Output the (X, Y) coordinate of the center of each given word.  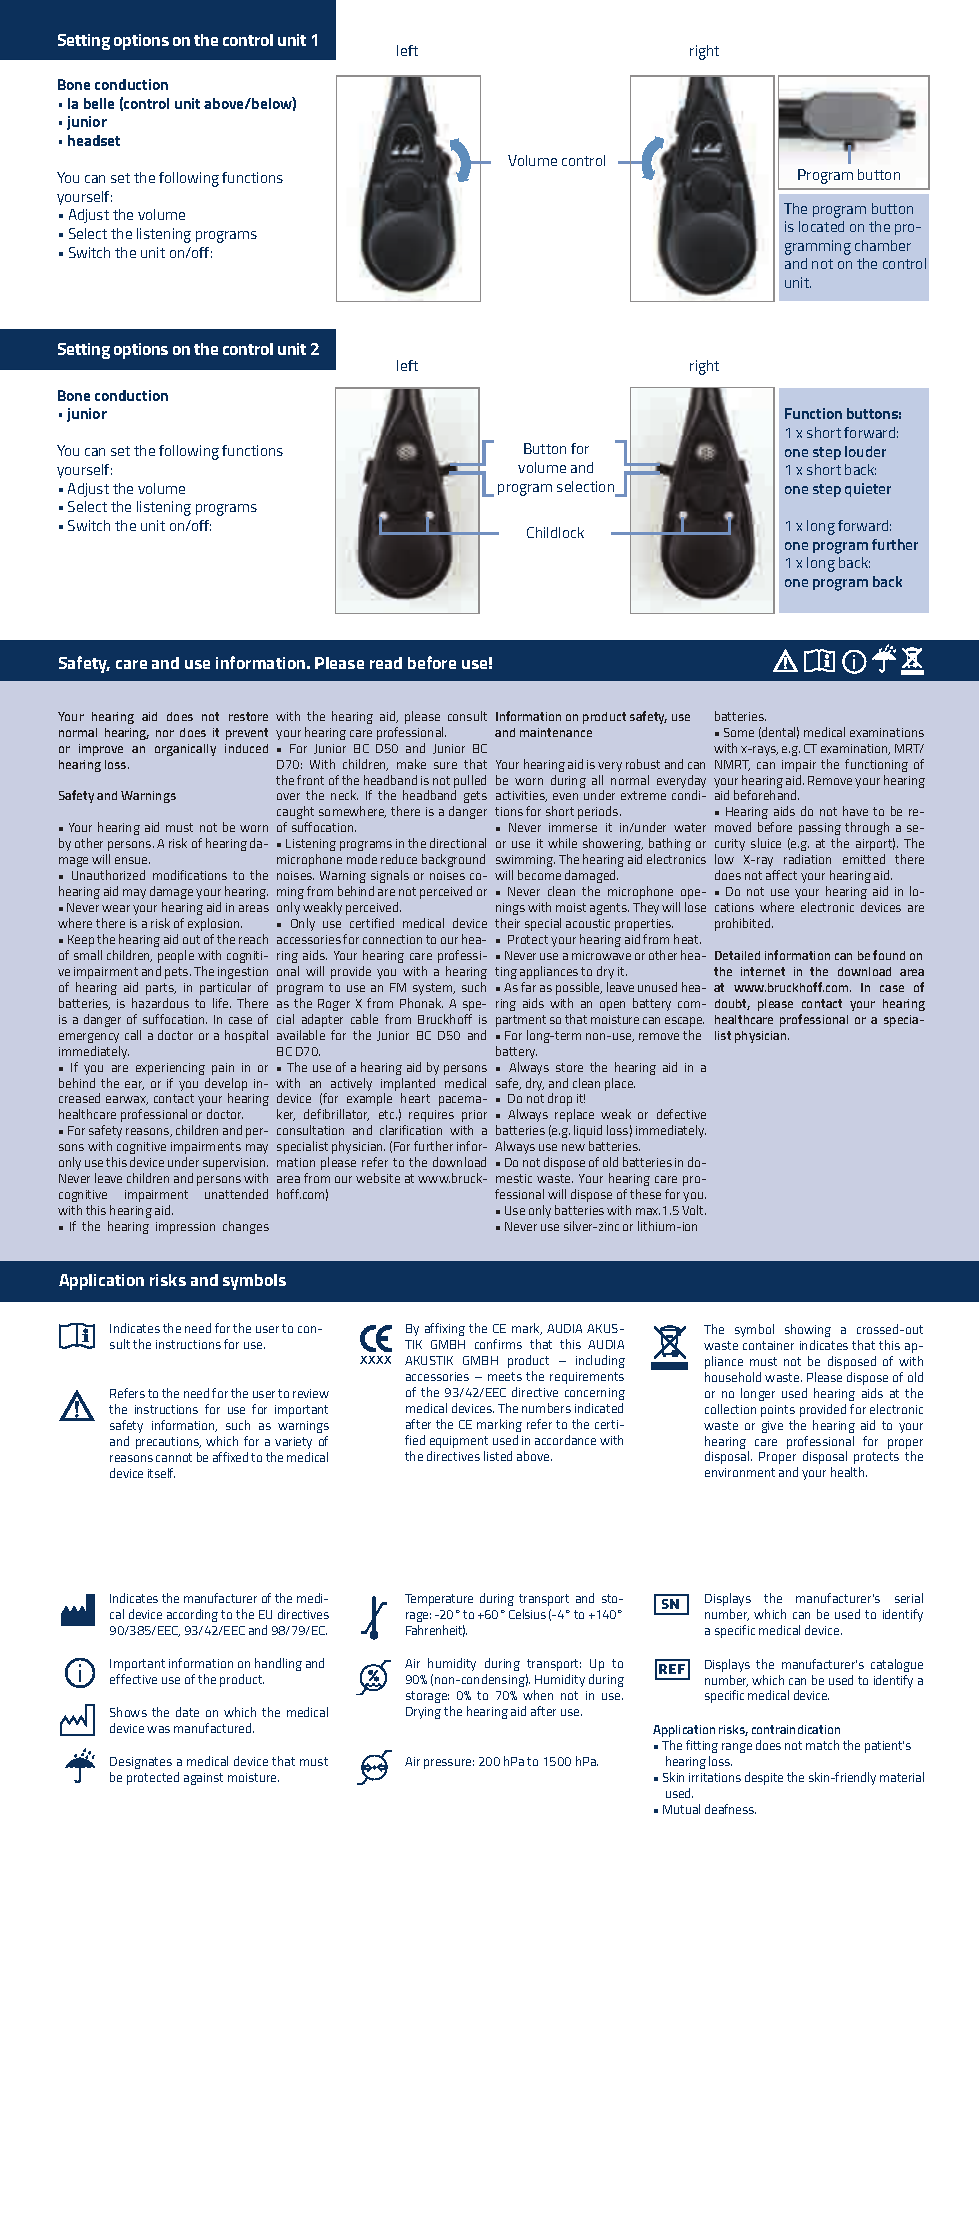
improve (101, 750)
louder (865, 451)
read (386, 663)
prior (474, 1116)
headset (94, 140)
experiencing (170, 1069)
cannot (174, 1457)
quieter (868, 490)
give (772, 1427)
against (203, 1779)
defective (681, 1114)
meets (505, 1376)
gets (475, 797)
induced (246, 748)
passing (820, 829)
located (821, 226)
